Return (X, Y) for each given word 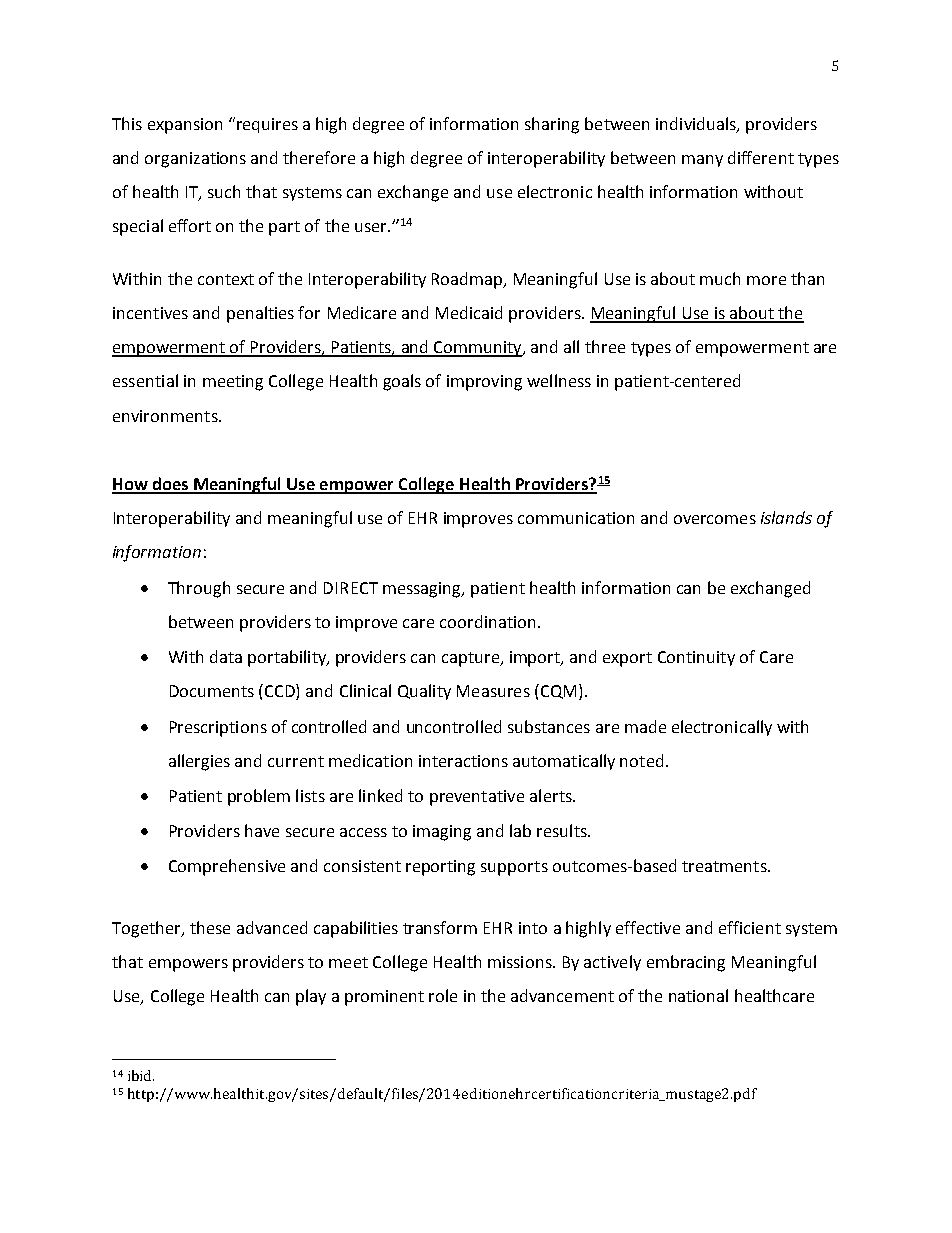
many (702, 161)
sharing (552, 125)
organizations (195, 160)
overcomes (715, 519)
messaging (423, 590)
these (210, 927)
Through (199, 589)
